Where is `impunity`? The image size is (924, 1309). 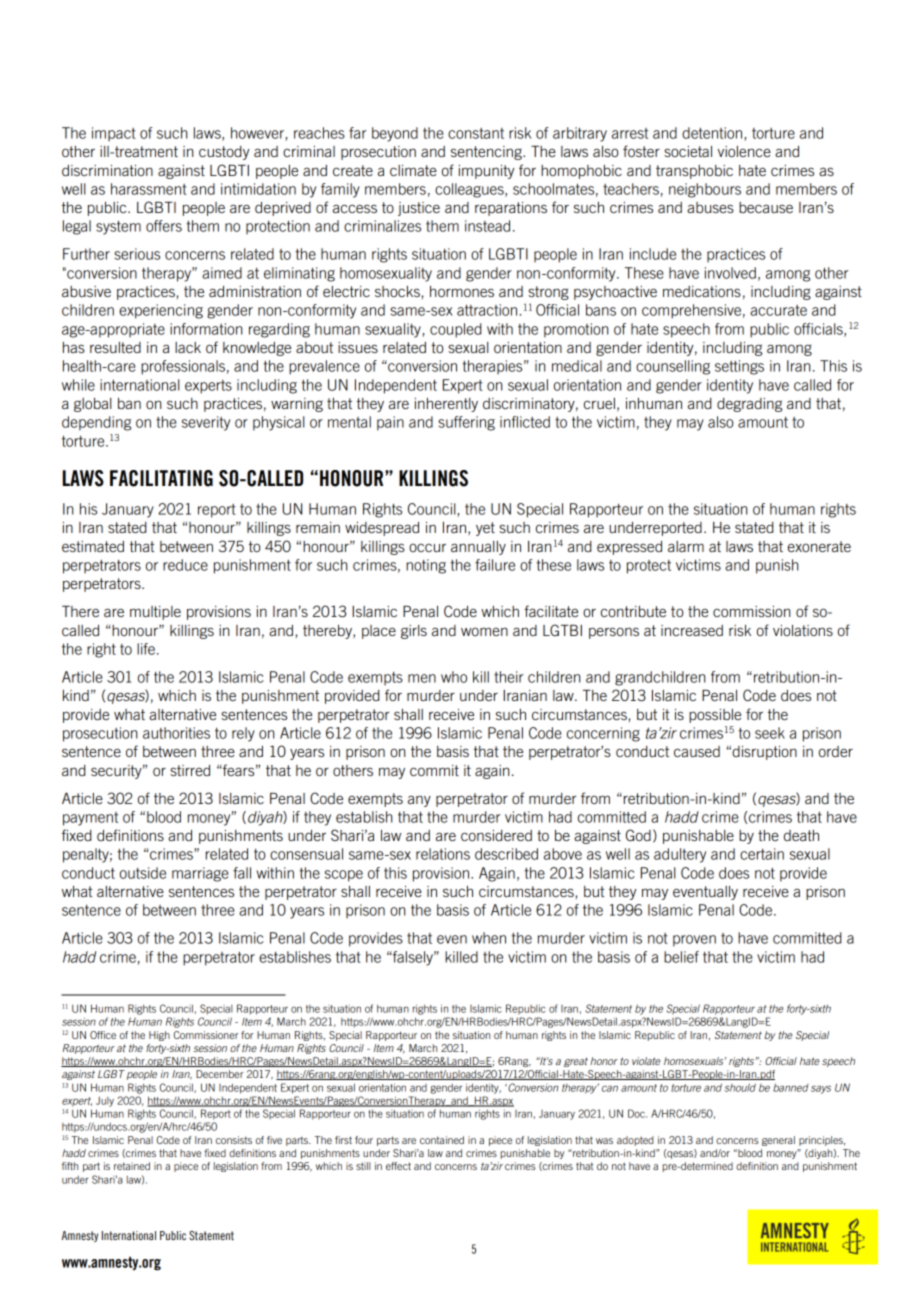
impunity is located at coordinates (486, 172).
